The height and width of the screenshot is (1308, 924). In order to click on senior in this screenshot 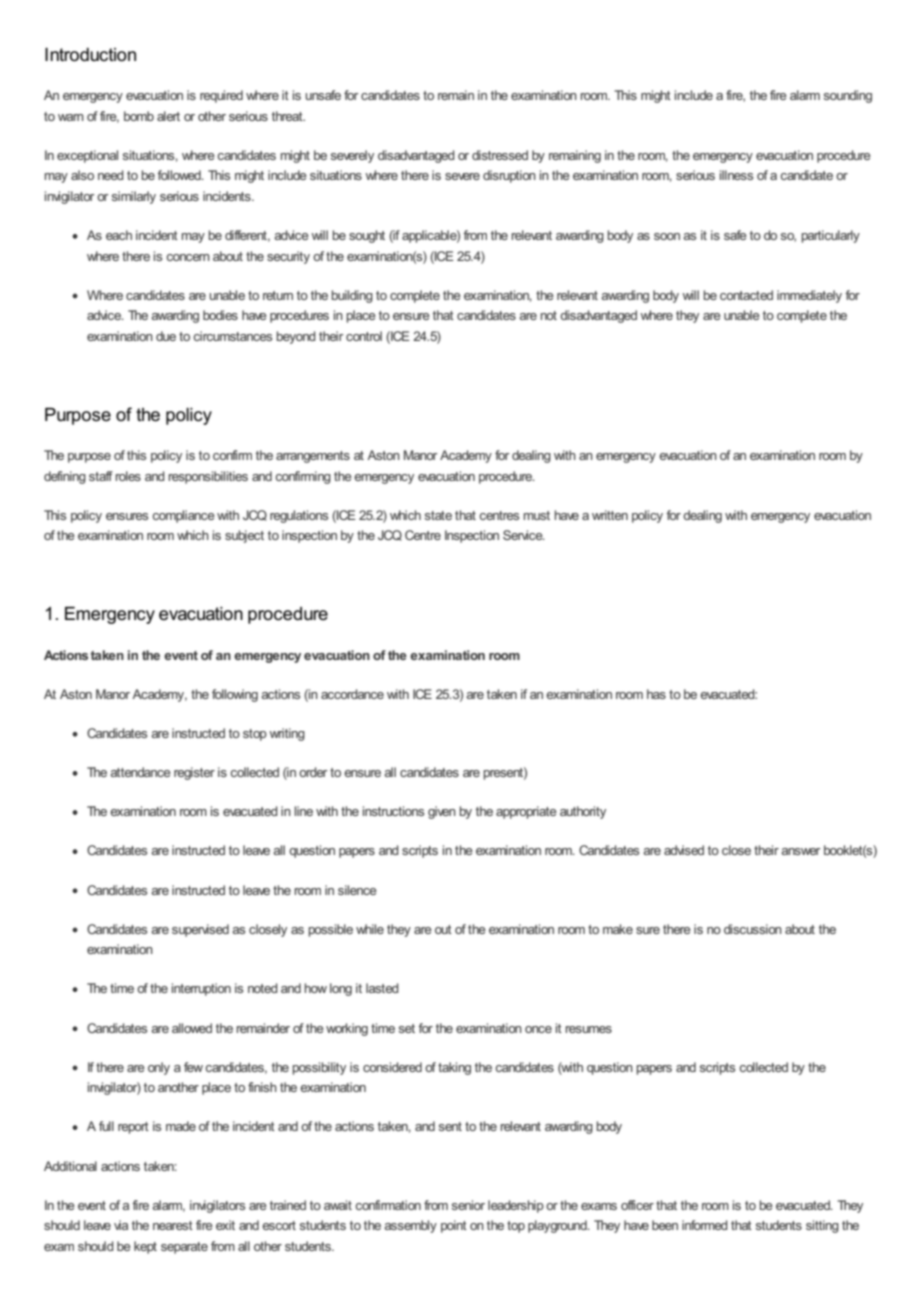, I will do `click(468, 1205)`.
